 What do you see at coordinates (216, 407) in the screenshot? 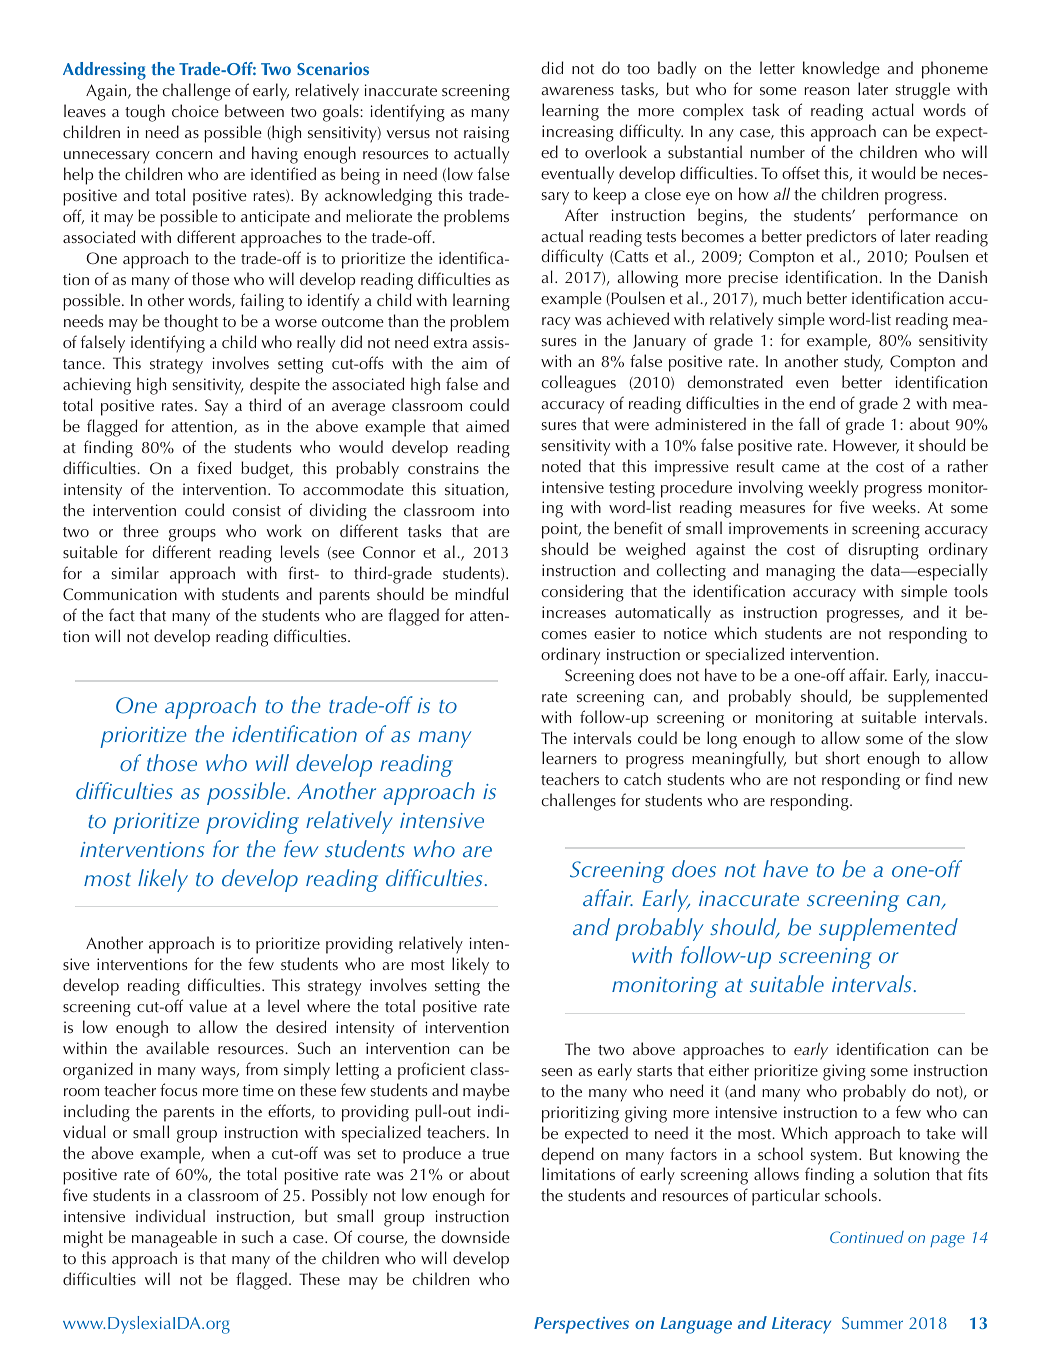
I see `Say` at bounding box center [216, 407].
